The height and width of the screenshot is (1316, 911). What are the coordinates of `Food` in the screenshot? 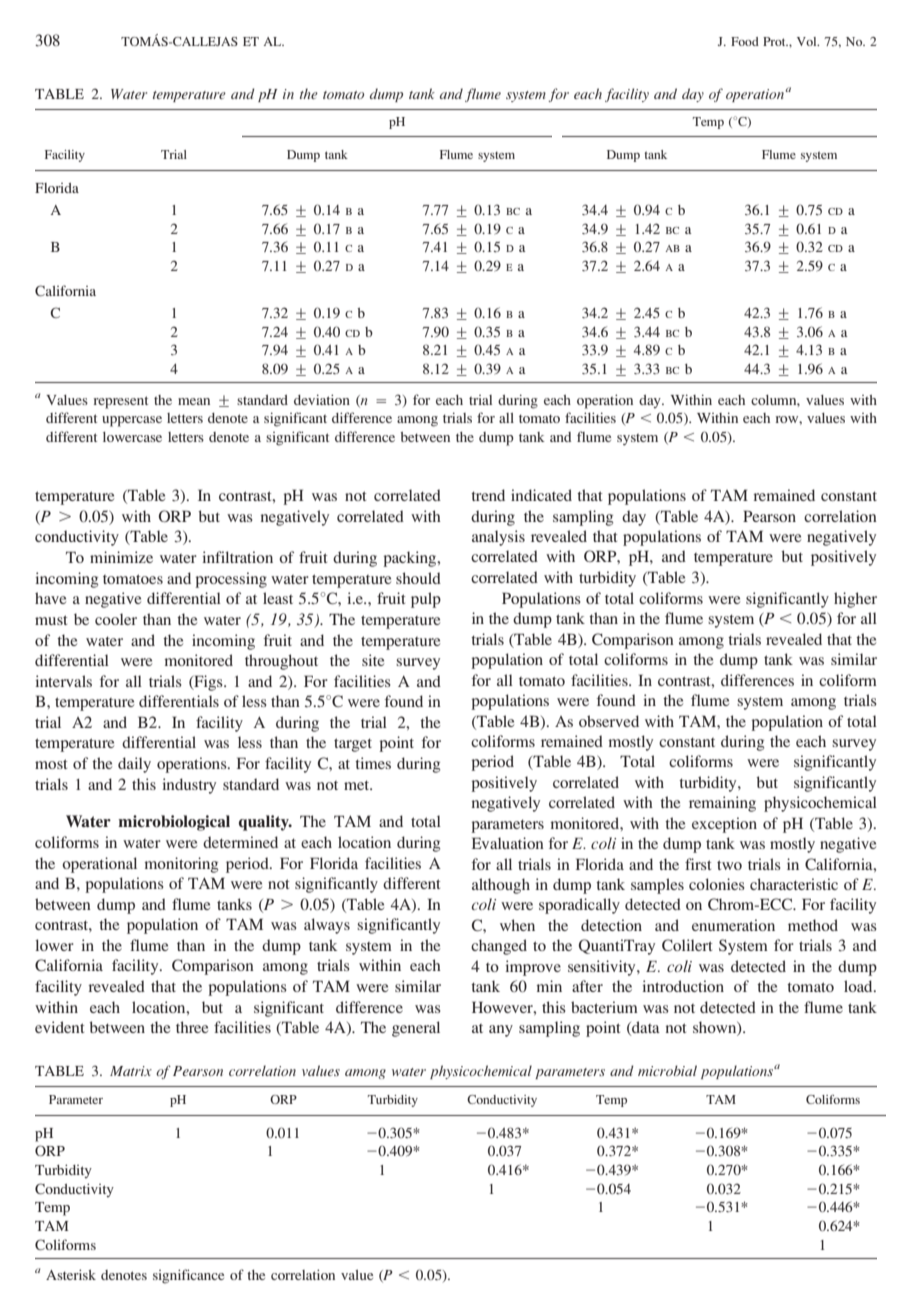 It's located at (745, 41).
